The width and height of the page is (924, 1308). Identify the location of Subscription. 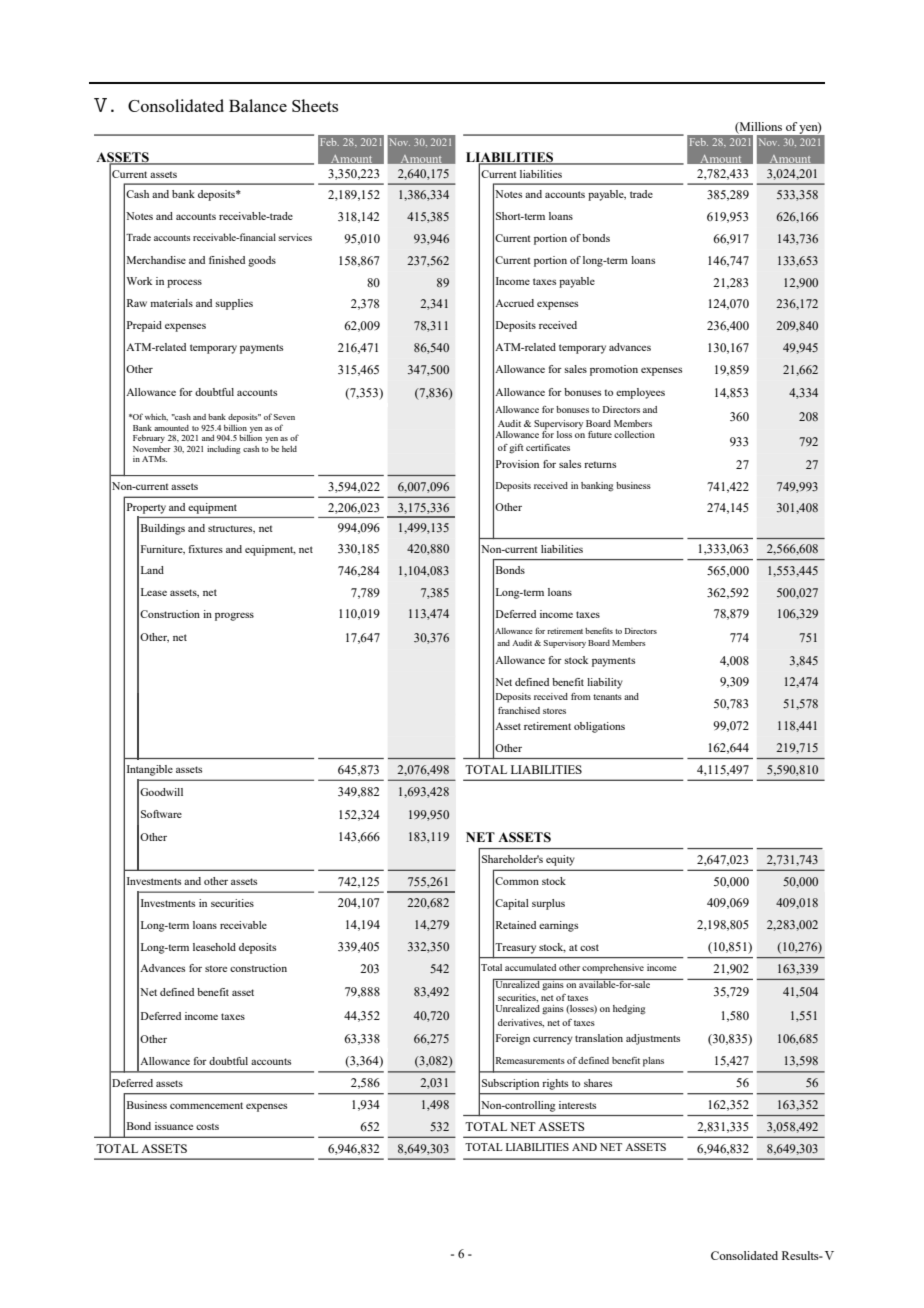
(510, 1084).
